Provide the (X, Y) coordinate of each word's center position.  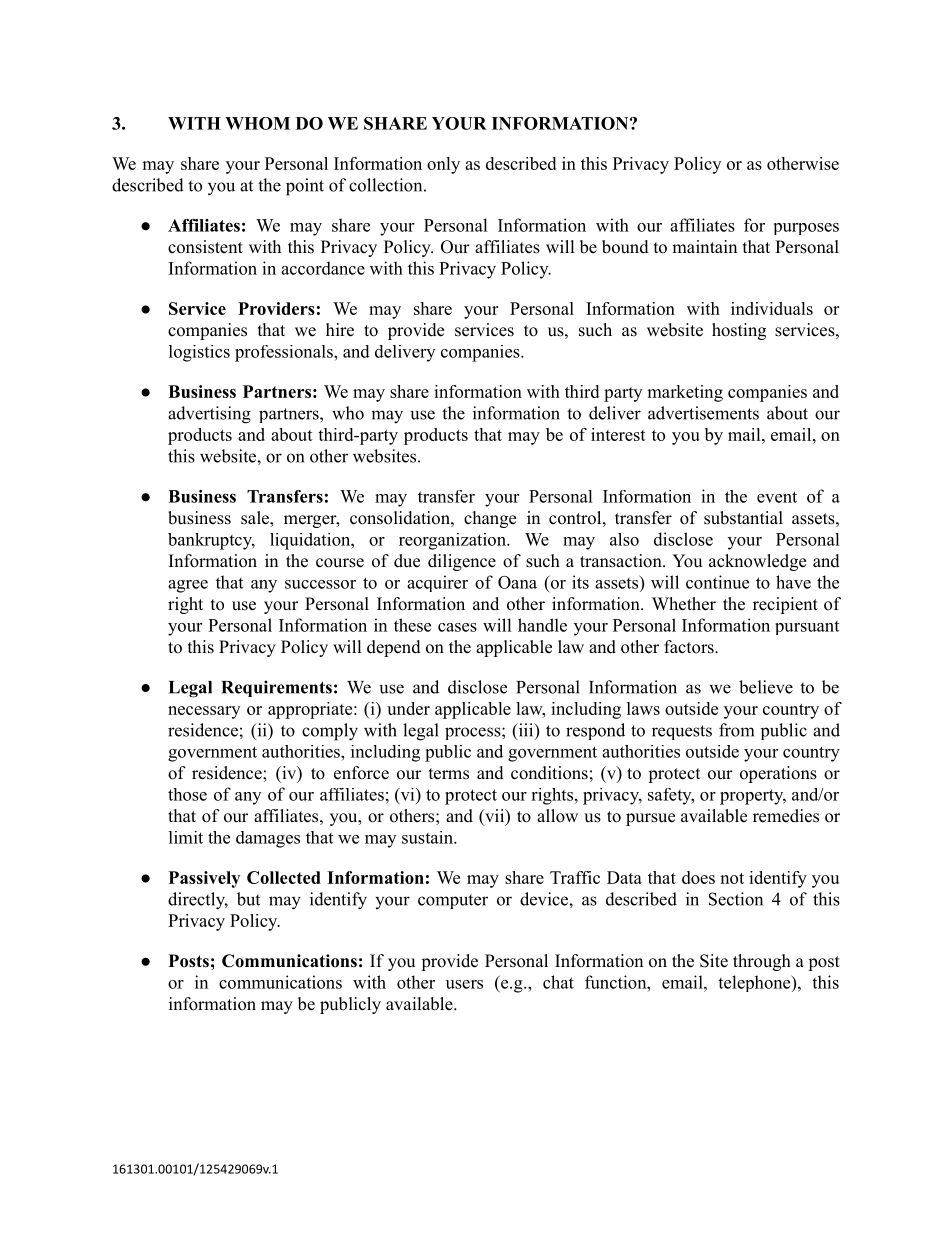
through (762, 962)
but (248, 899)
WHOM (257, 123)
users (464, 984)
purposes (806, 229)
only (443, 165)
